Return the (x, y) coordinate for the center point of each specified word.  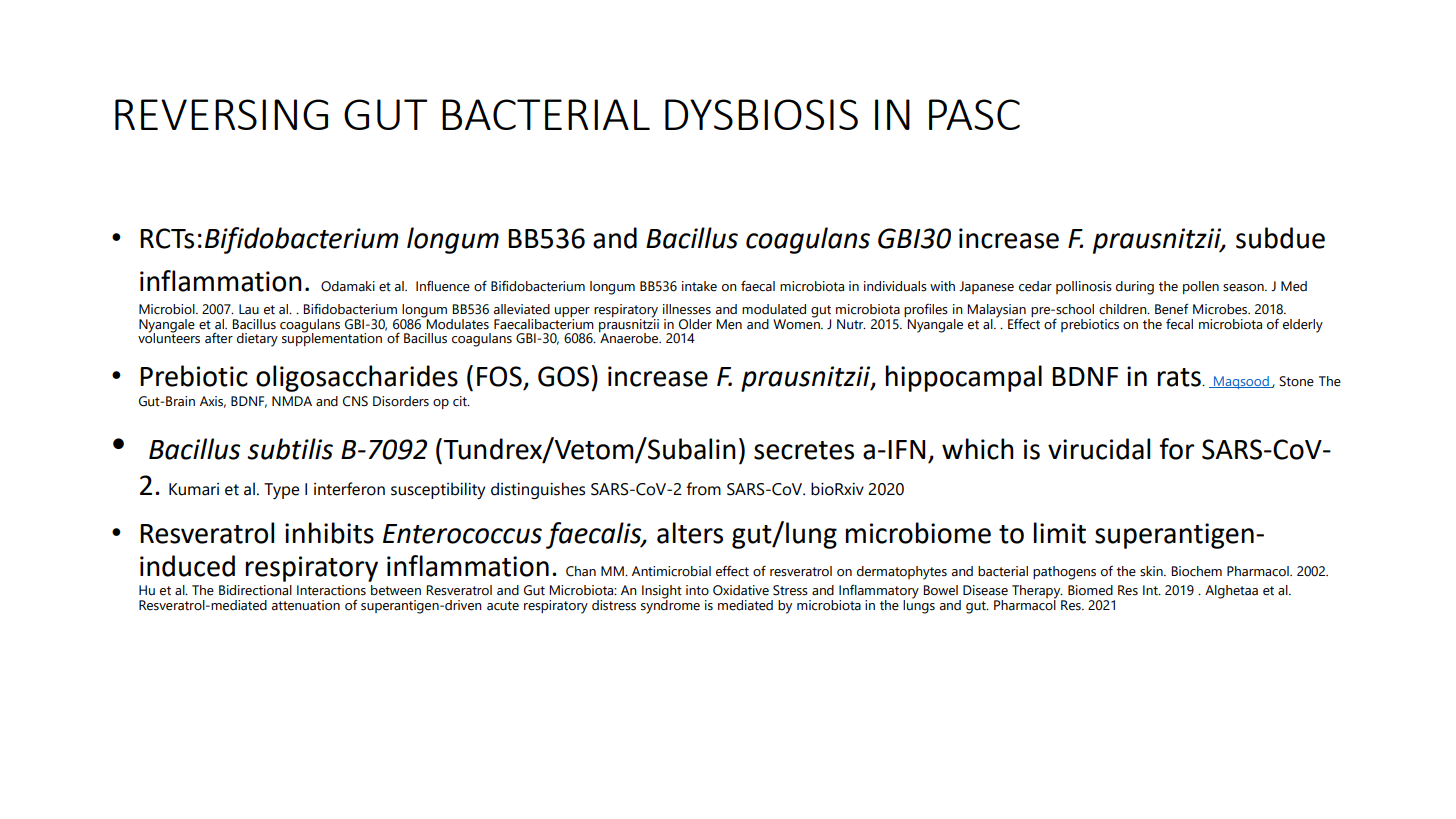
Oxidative (741, 590)
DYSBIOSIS (761, 114)
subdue (1280, 238)
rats (1180, 377)
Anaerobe (630, 337)
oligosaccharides (357, 378)
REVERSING (221, 114)
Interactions (331, 590)
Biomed (1090, 590)
